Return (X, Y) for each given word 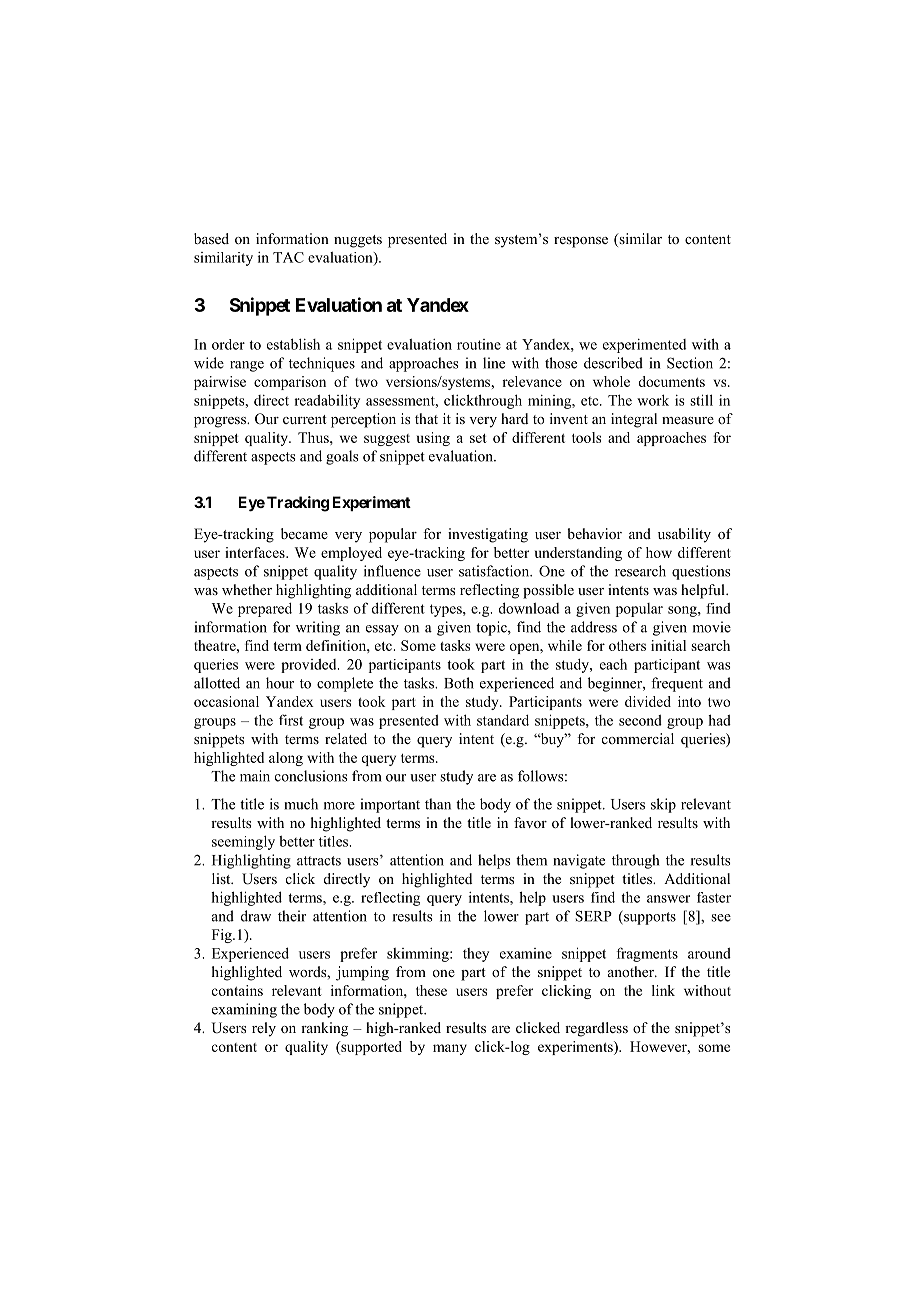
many (450, 1049)
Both (459, 683)
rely (264, 1029)
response (581, 242)
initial (668, 645)
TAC (288, 257)
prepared (265, 610)
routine (479, 344)
